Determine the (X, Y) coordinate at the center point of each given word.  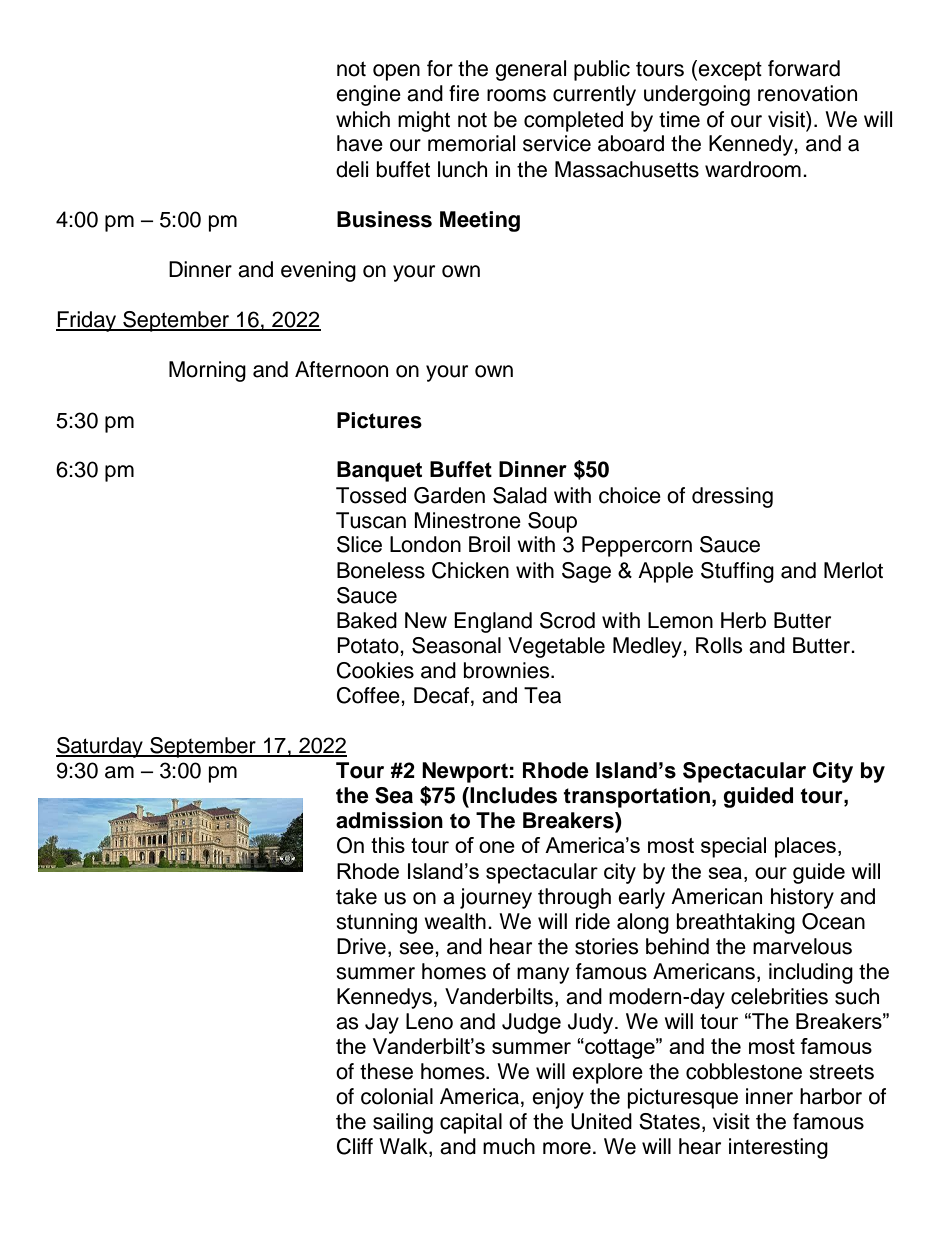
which (363, 119)
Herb (743, 620)
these (386, 1071)
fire (464, 93)
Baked (367, 620)
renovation (807, 93)
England (493, 622)
